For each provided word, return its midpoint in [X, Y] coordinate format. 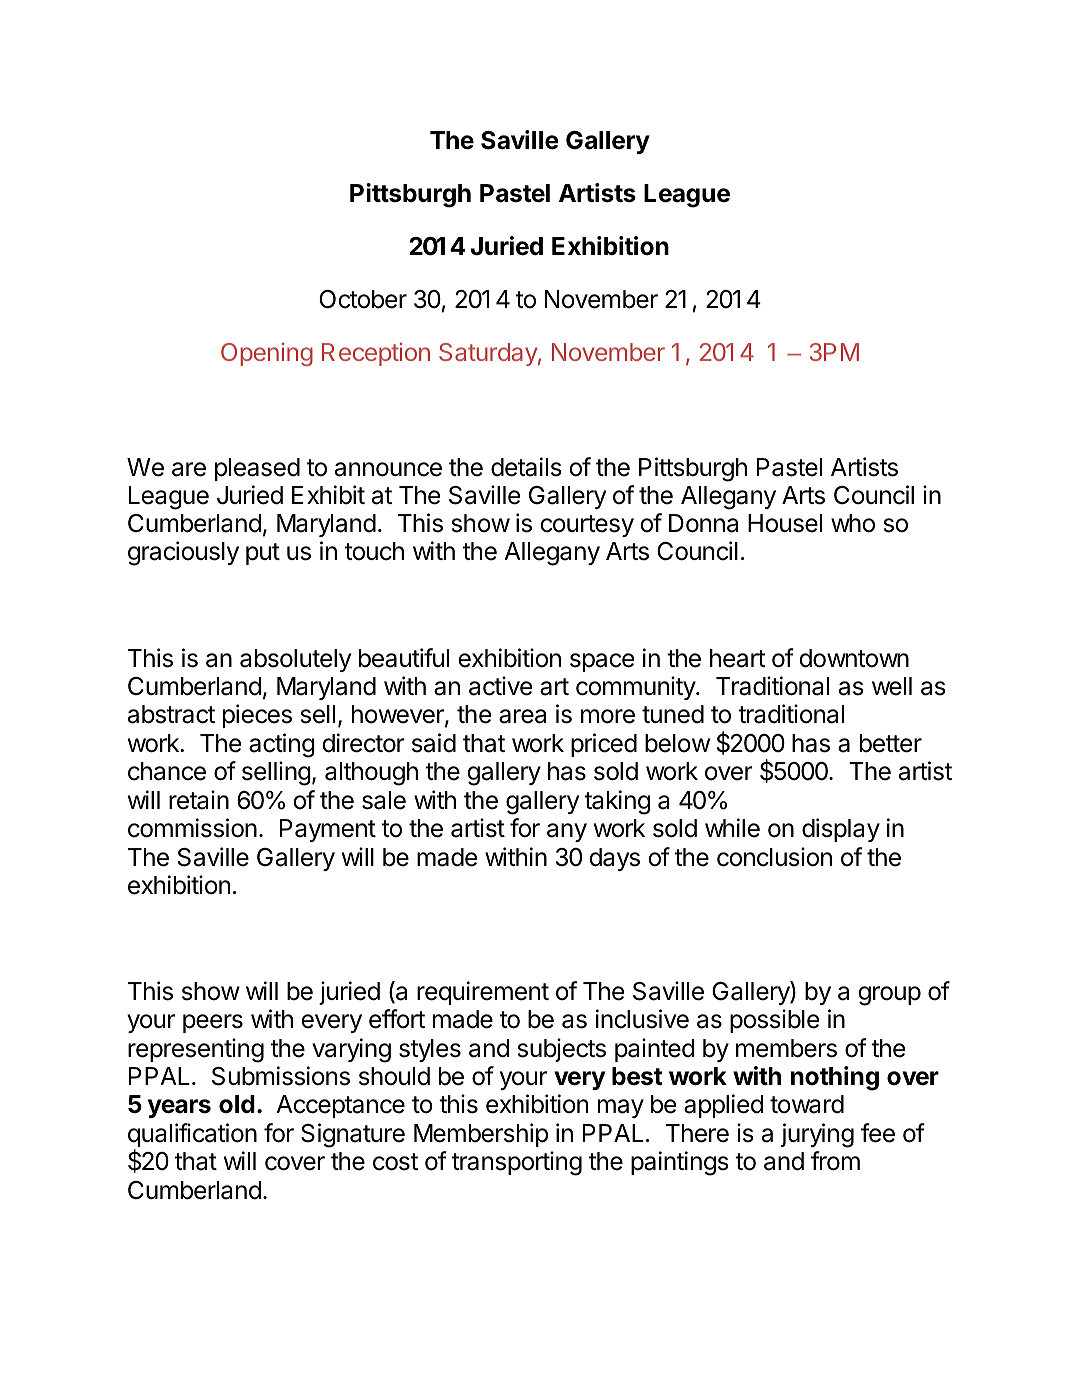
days [614, 859]
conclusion [774, 857]
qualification [192, 1136]
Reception [376, 354]
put [263, 554]
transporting [517, 1163]
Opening [267, 354]
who [853, 523]
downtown [854, 658]
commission [192, 828]
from [835, 1161]
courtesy [587, 526]
